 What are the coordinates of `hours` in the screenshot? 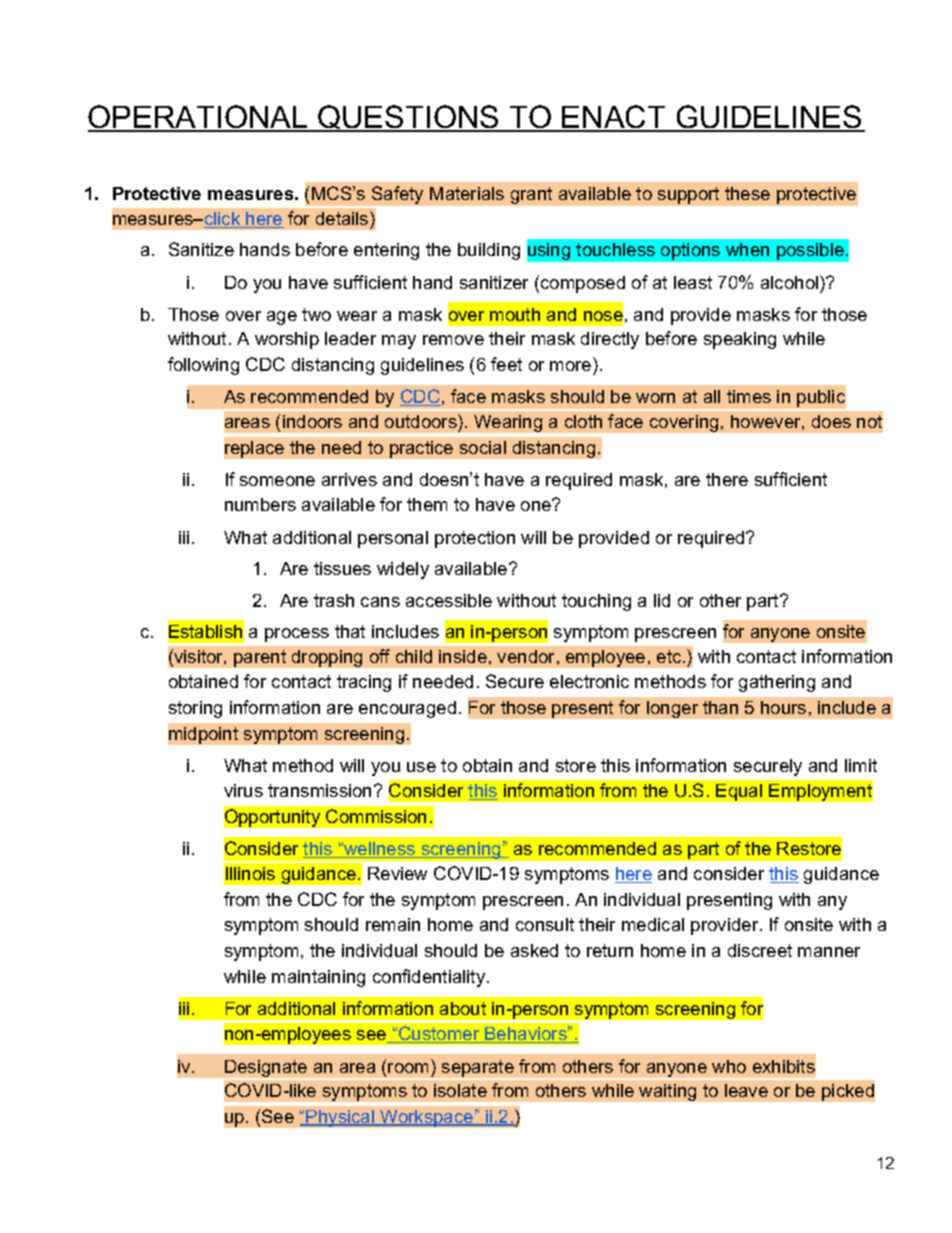 It's located at (783, 707).
